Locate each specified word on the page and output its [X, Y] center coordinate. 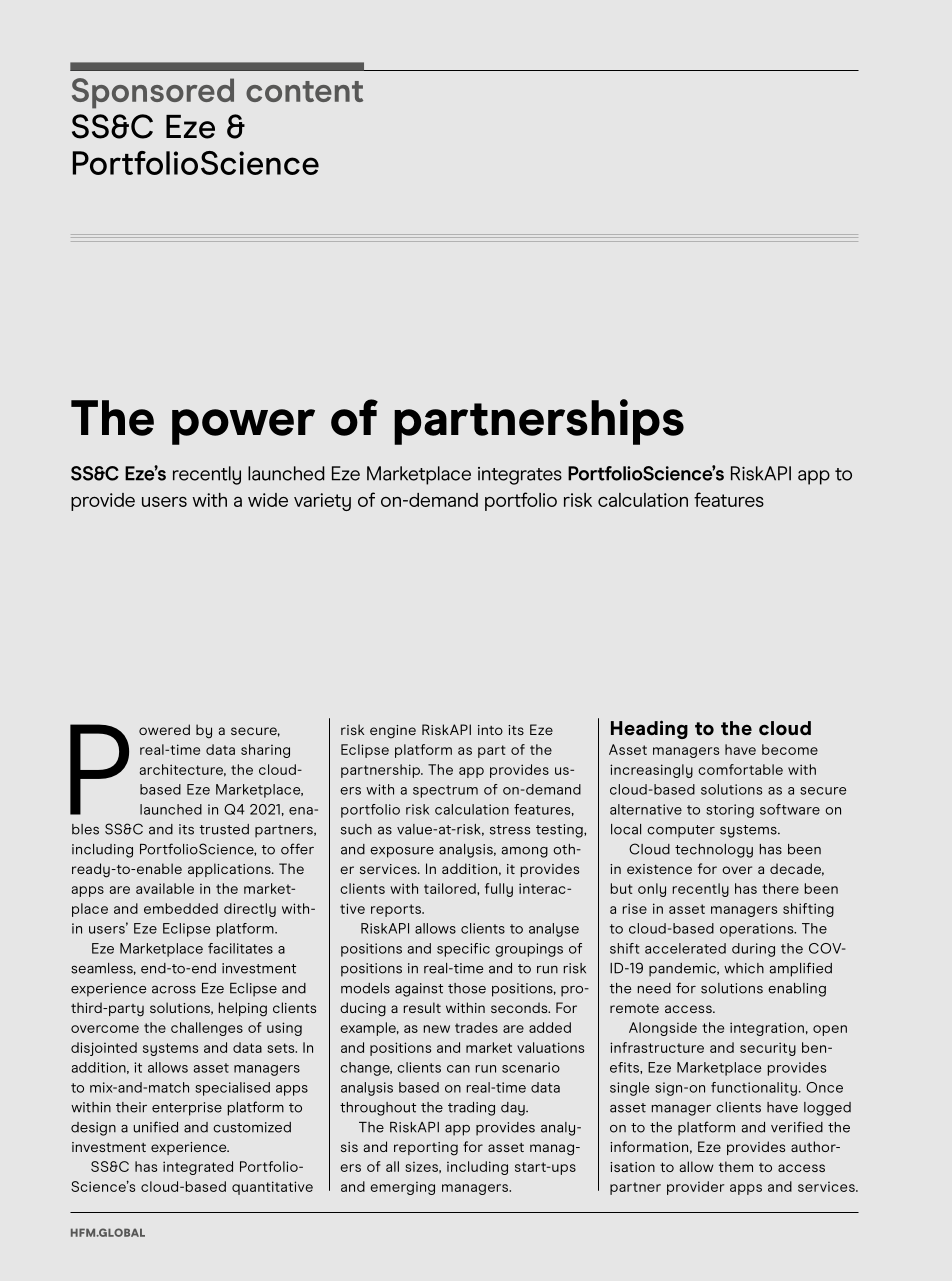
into [490, 730]
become [790, 749]
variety [322, 502]
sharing [265, 751]
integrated [198, 1168]
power [243, 427]
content [304, 91]
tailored [451, 888]
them [736, 1166]
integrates [520, 476]
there [780, 888]
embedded [181, 908]
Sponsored [153, 93]
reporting [426, 1149]
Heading [649, 729]
